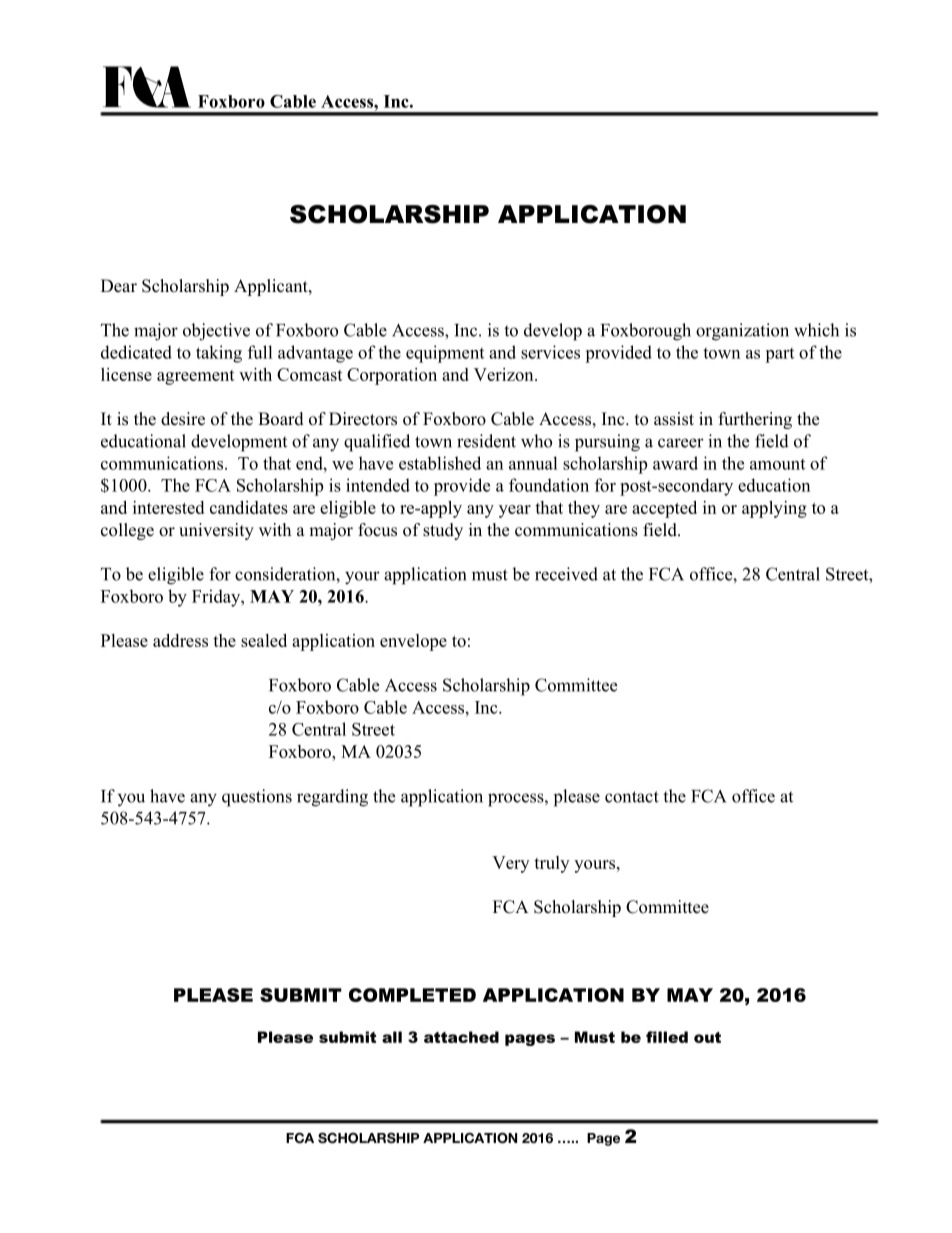 The height and width of the screenshot is (1233, 952). What do you see at coordinates (707, 1037) in the screenshot?
I see `out` at bounding box center [707, 1037].
